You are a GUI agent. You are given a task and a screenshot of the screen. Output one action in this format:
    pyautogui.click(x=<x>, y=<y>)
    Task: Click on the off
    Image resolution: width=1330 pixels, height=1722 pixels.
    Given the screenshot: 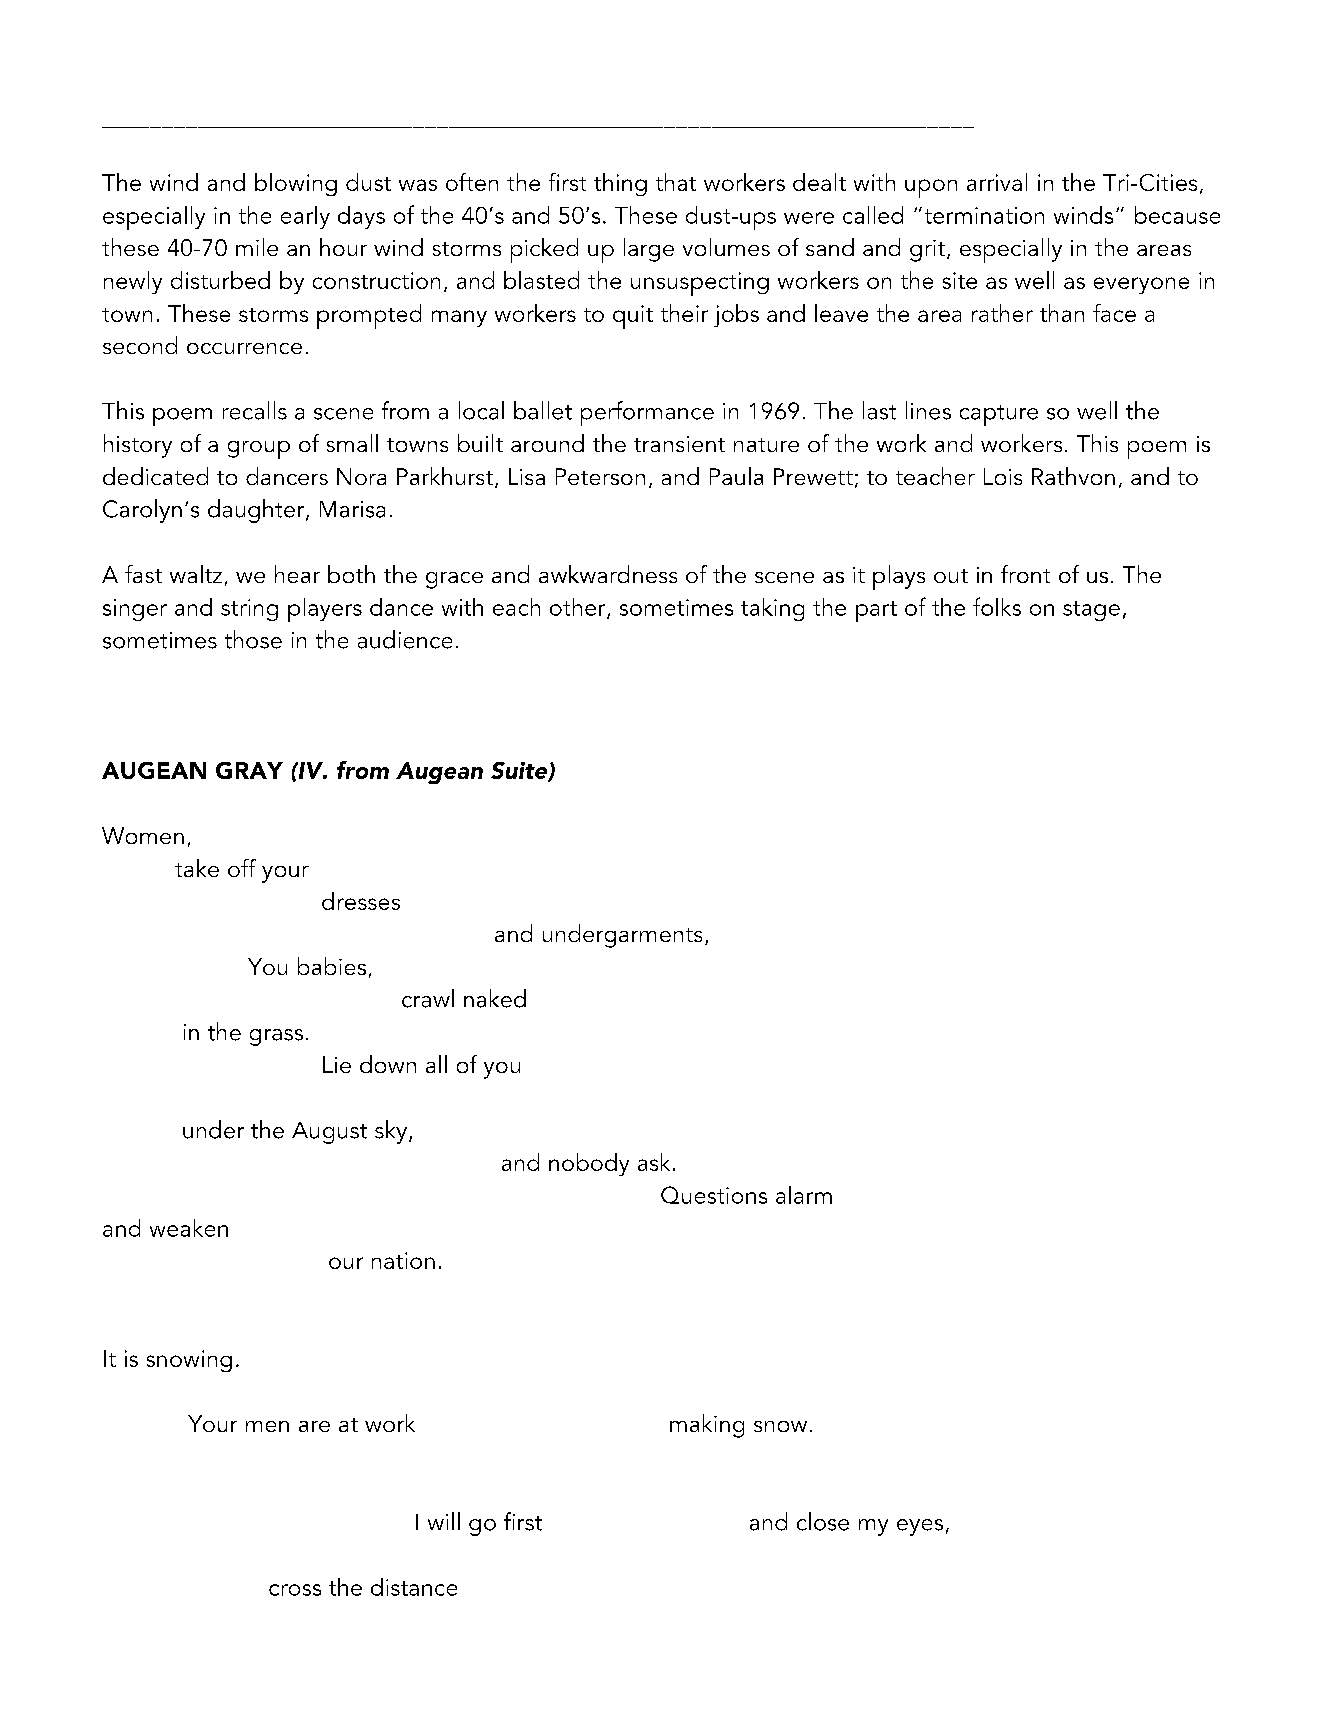 What is the action you would take?
    pyautogui.click(x=242, y=868)
